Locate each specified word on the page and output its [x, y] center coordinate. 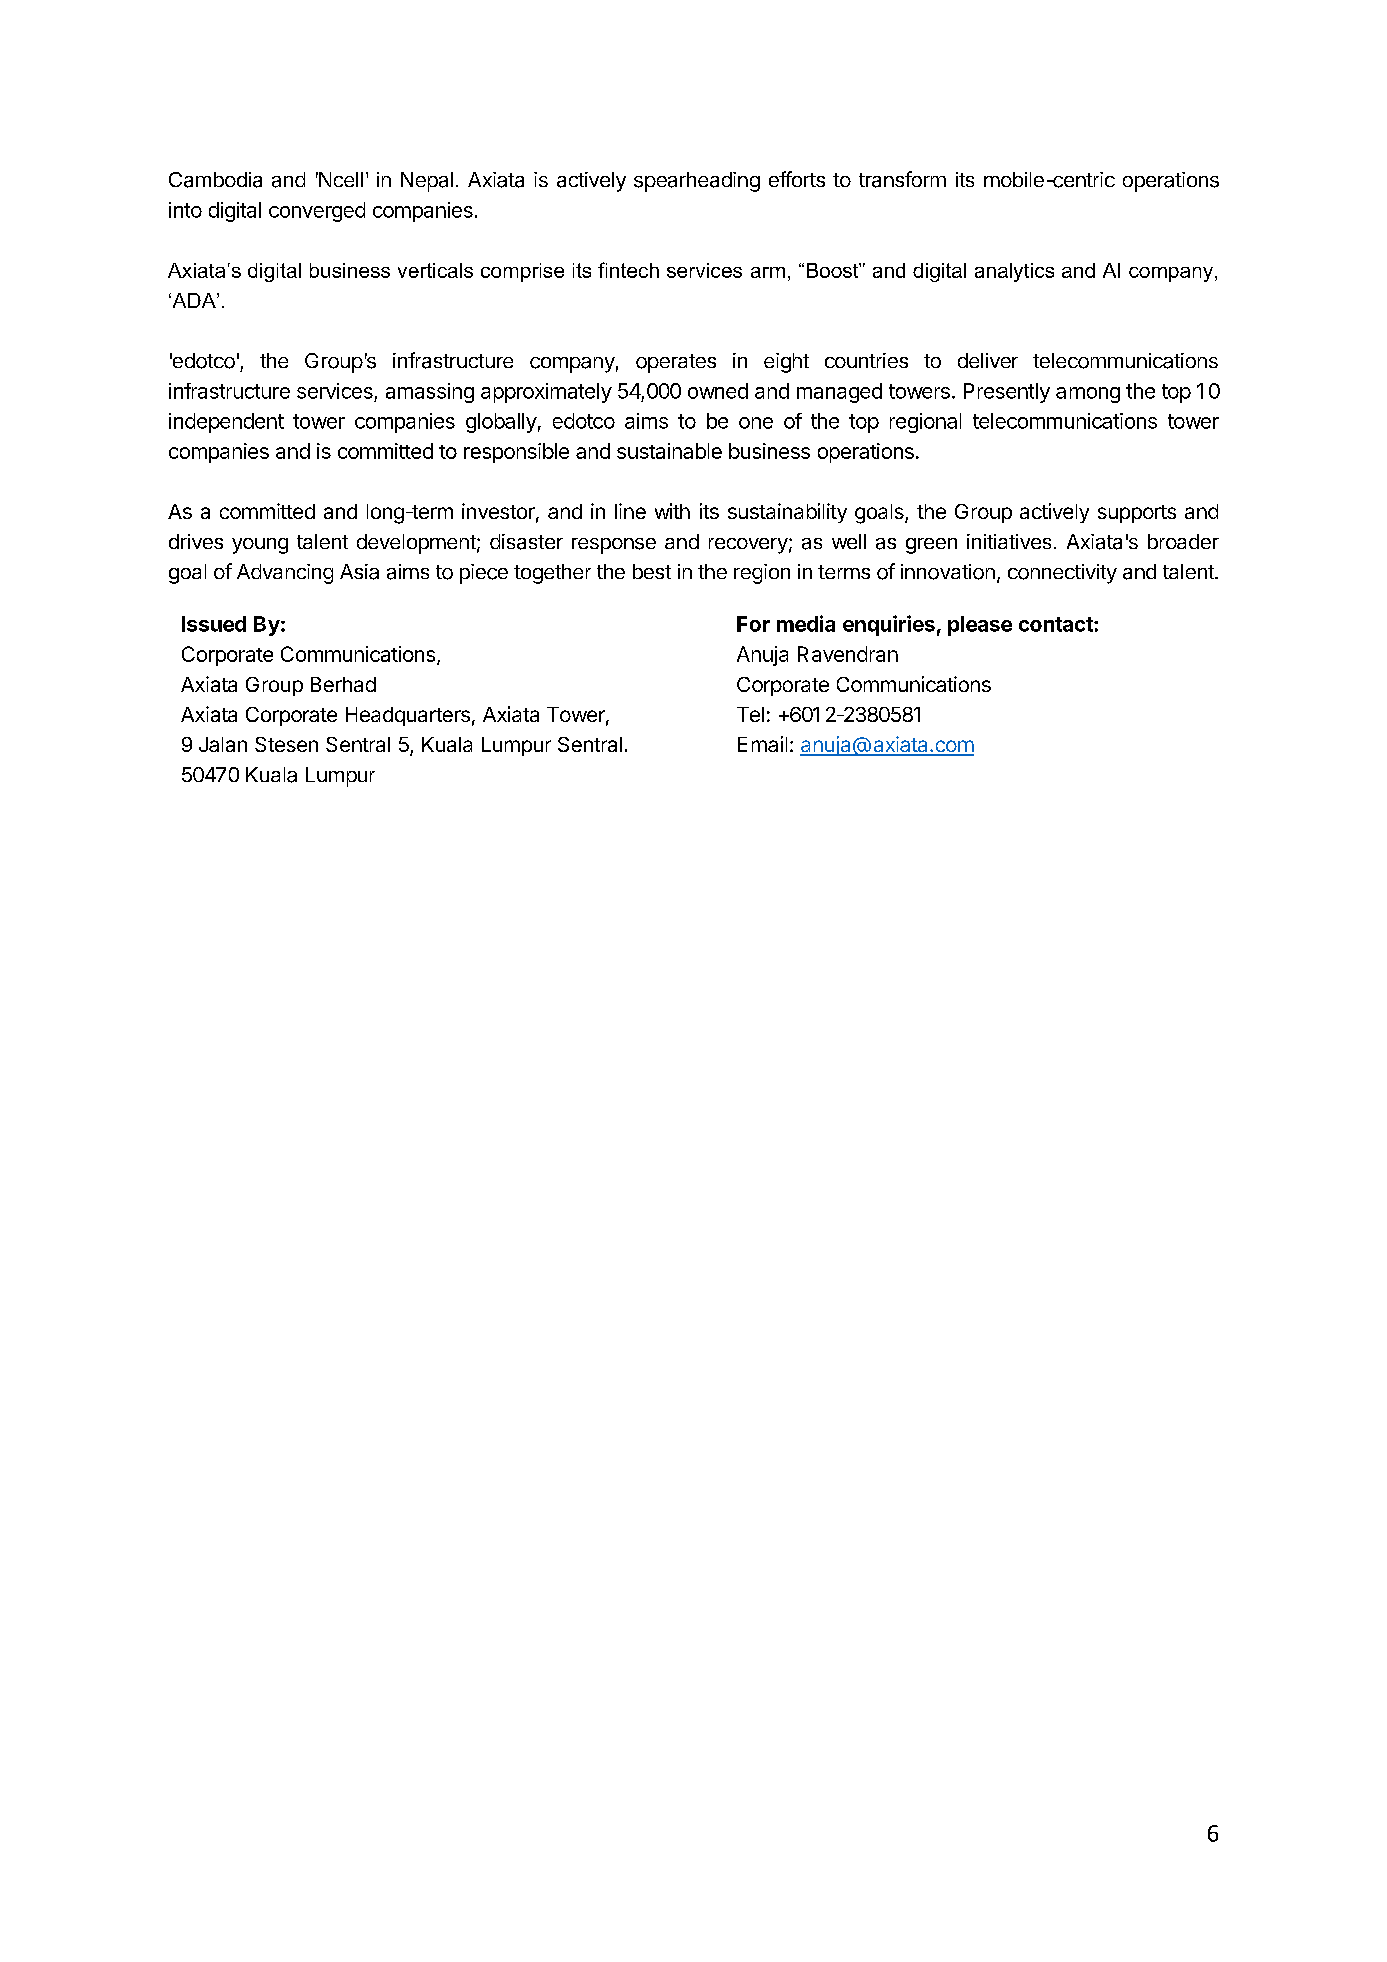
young [260, 546]
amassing [430, 393]
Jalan [223, 744]
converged [317, 212]
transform [902, 179]
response [614, 546]
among [1088, 395]
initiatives [1009, 541]
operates [676, 363]
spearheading [697, 182]
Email [762, 744]
